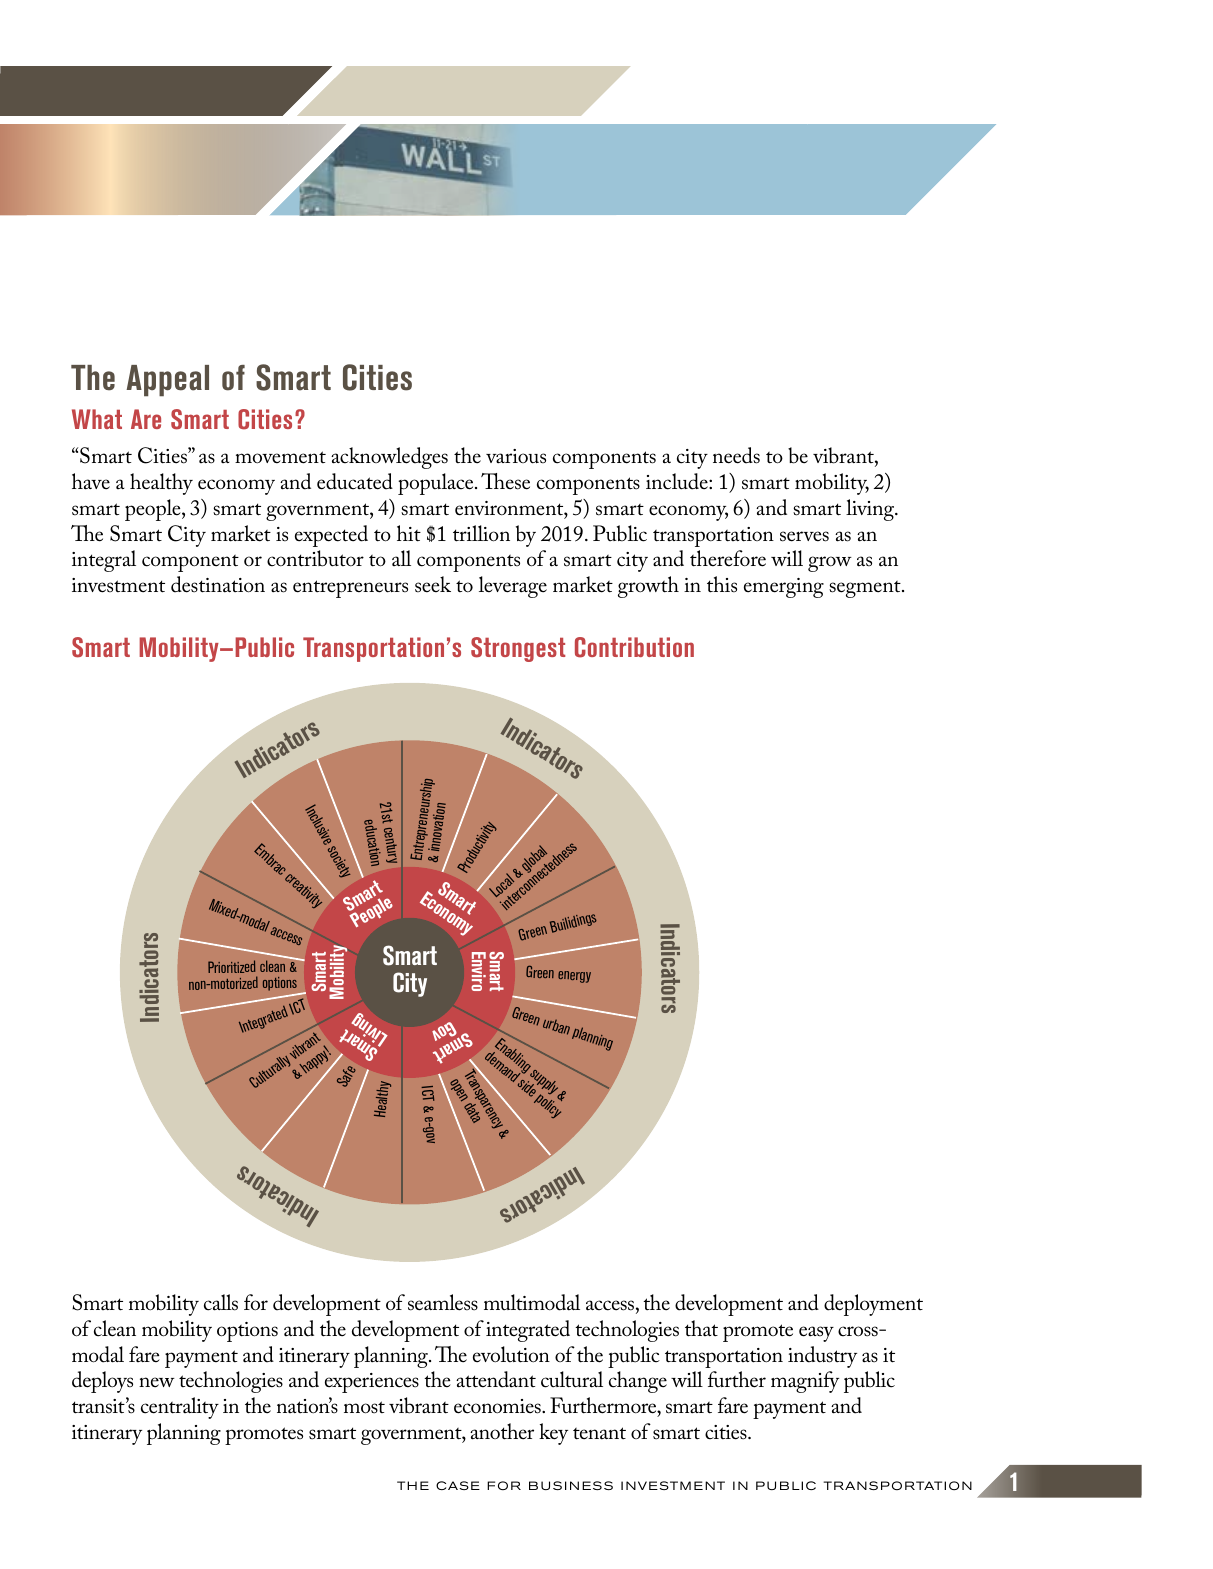 This screenshot has width=1213, height=1569. I want to click on centrality, so click(180, 1408).
